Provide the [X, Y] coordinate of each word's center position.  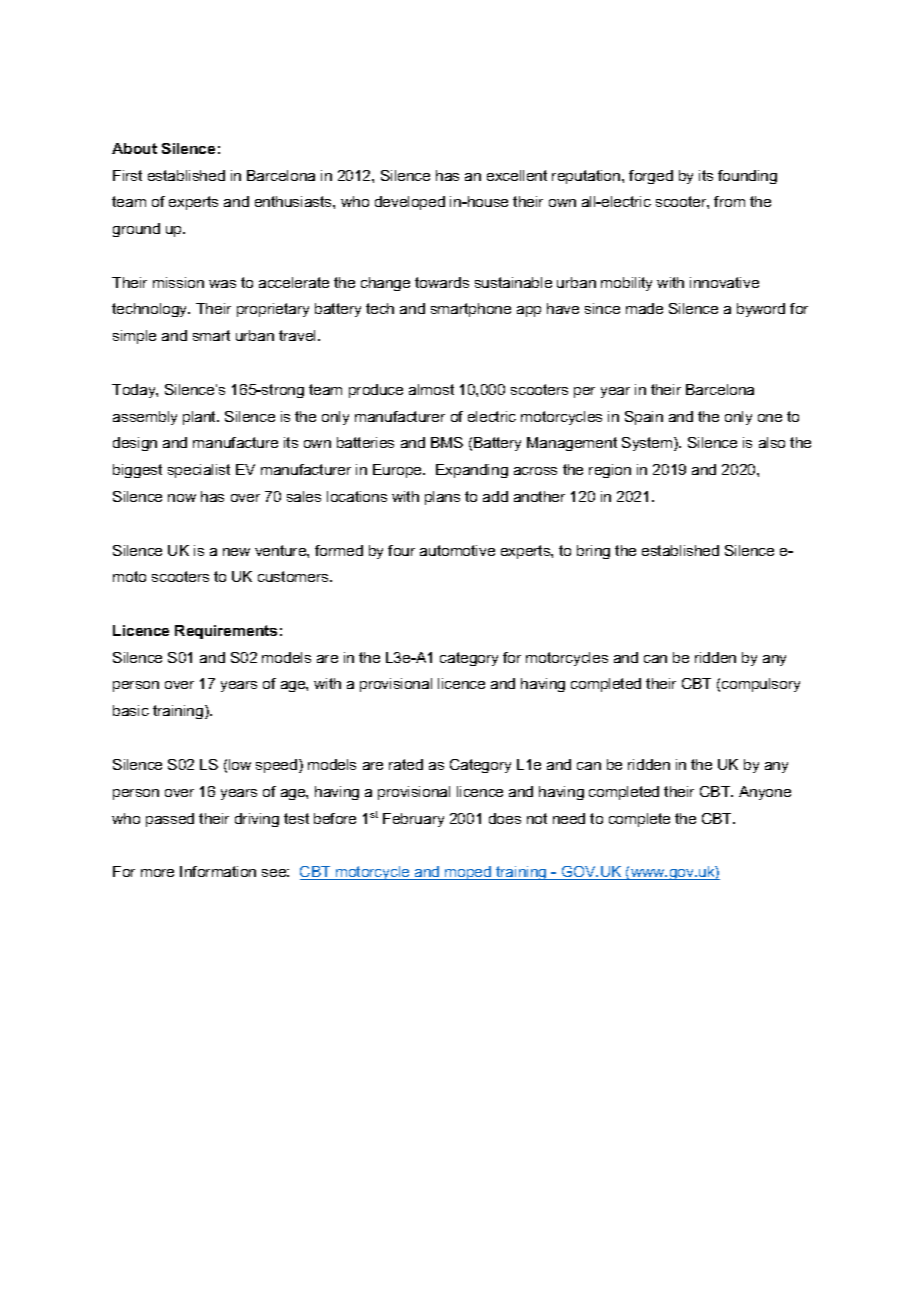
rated [406, 764]
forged [651, 177]
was [222, 284]
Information [218, 871]
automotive [457, 550]
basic [131, 710]
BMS [447, 442]
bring [593, 552]
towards [442, 282]
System [648, 444]
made [644, 308]
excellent [517, 175]
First [127, 175]
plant [201, 418]
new [236, 552]
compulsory [761, 685]
